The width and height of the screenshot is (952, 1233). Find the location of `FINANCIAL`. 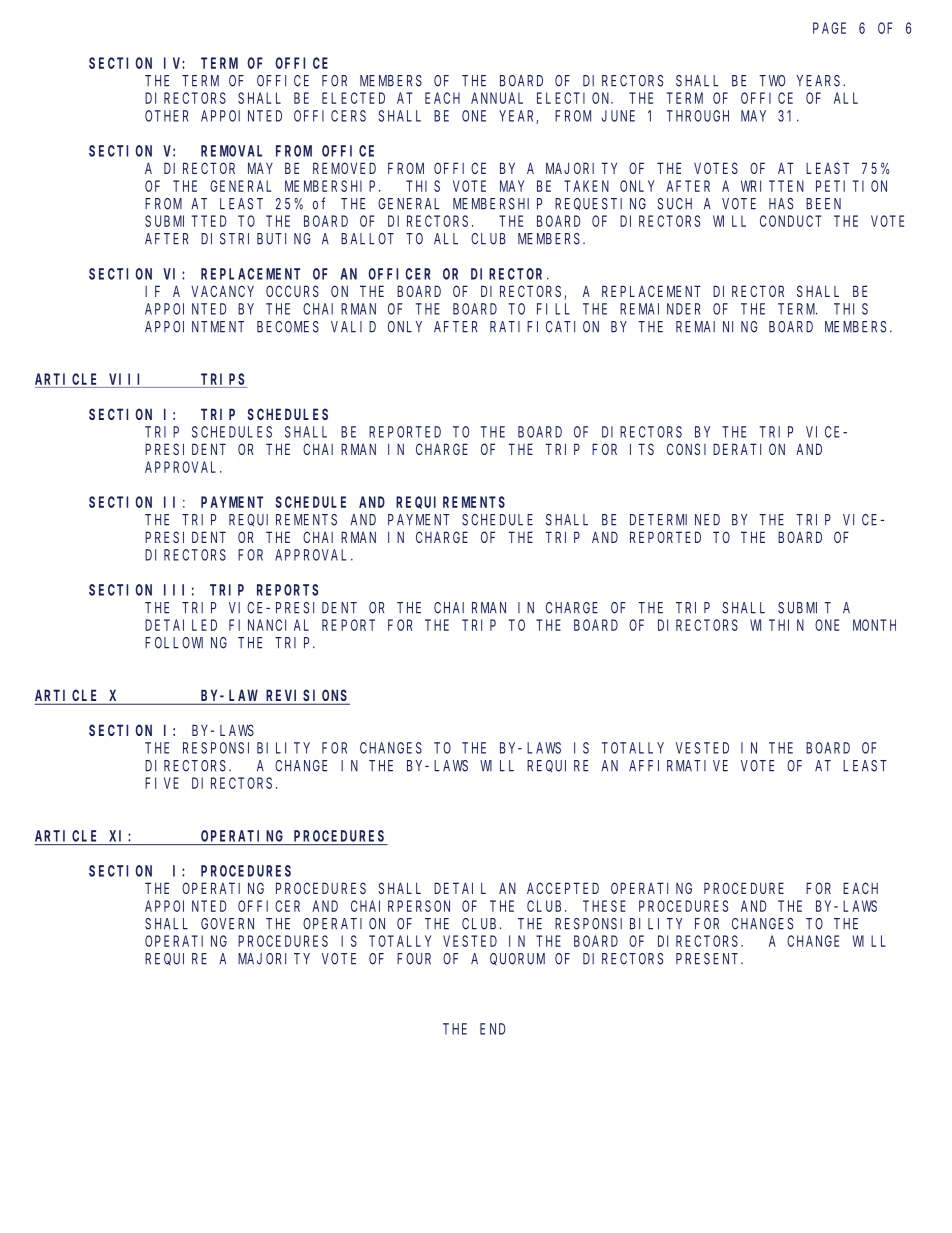

FINANCIAL is located at coordinates (269, 625).
